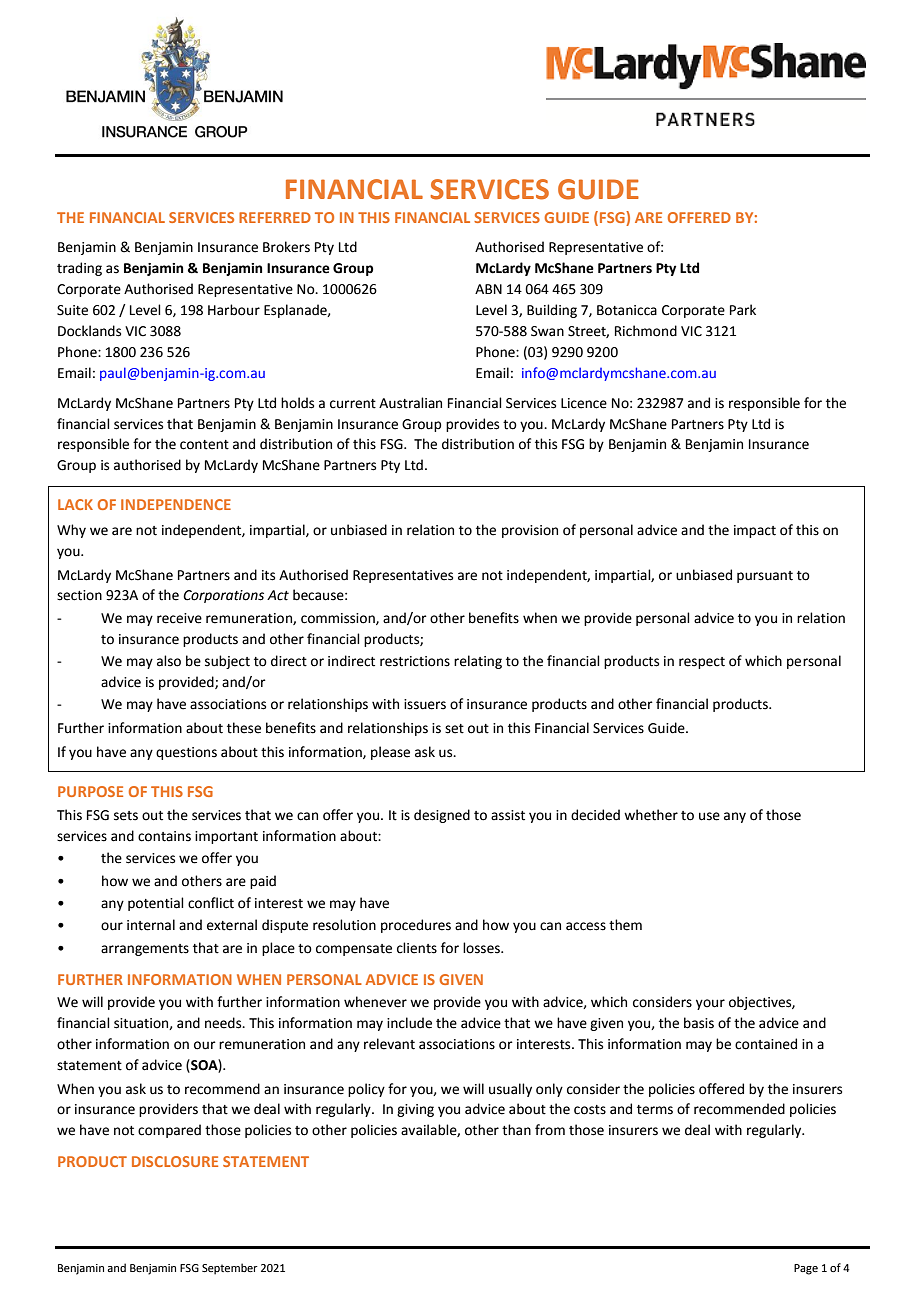 The height and width of the page is (1308, 924). I want to click on your, so click(710, 1004).
